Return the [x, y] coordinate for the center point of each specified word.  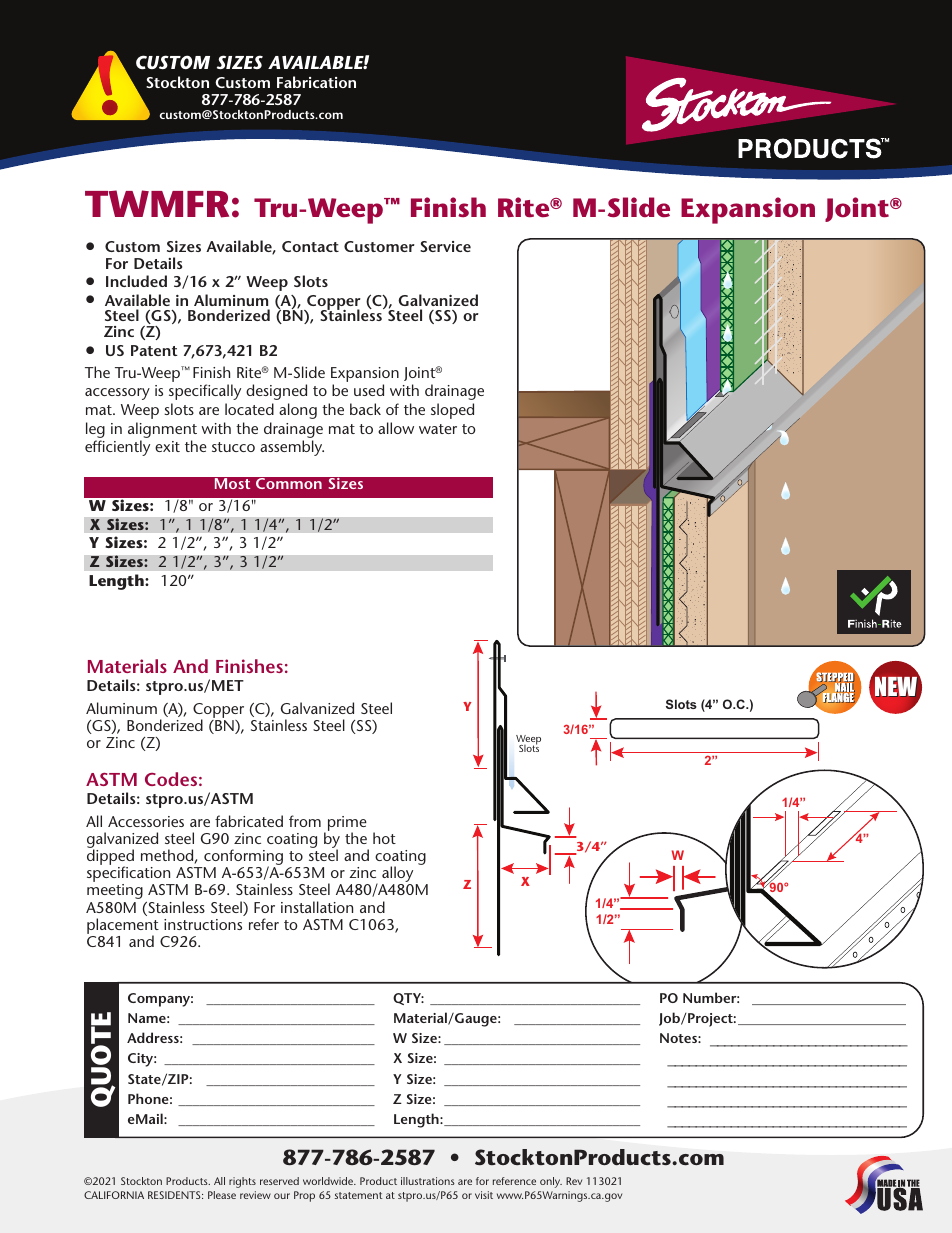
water [438, 429]
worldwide [329, 1181]
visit [484, 1195]
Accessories [146, 821]
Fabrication [316, 82]
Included [136, 281]
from [305, 821]
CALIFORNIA [114, 1195]
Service [445, 246]
